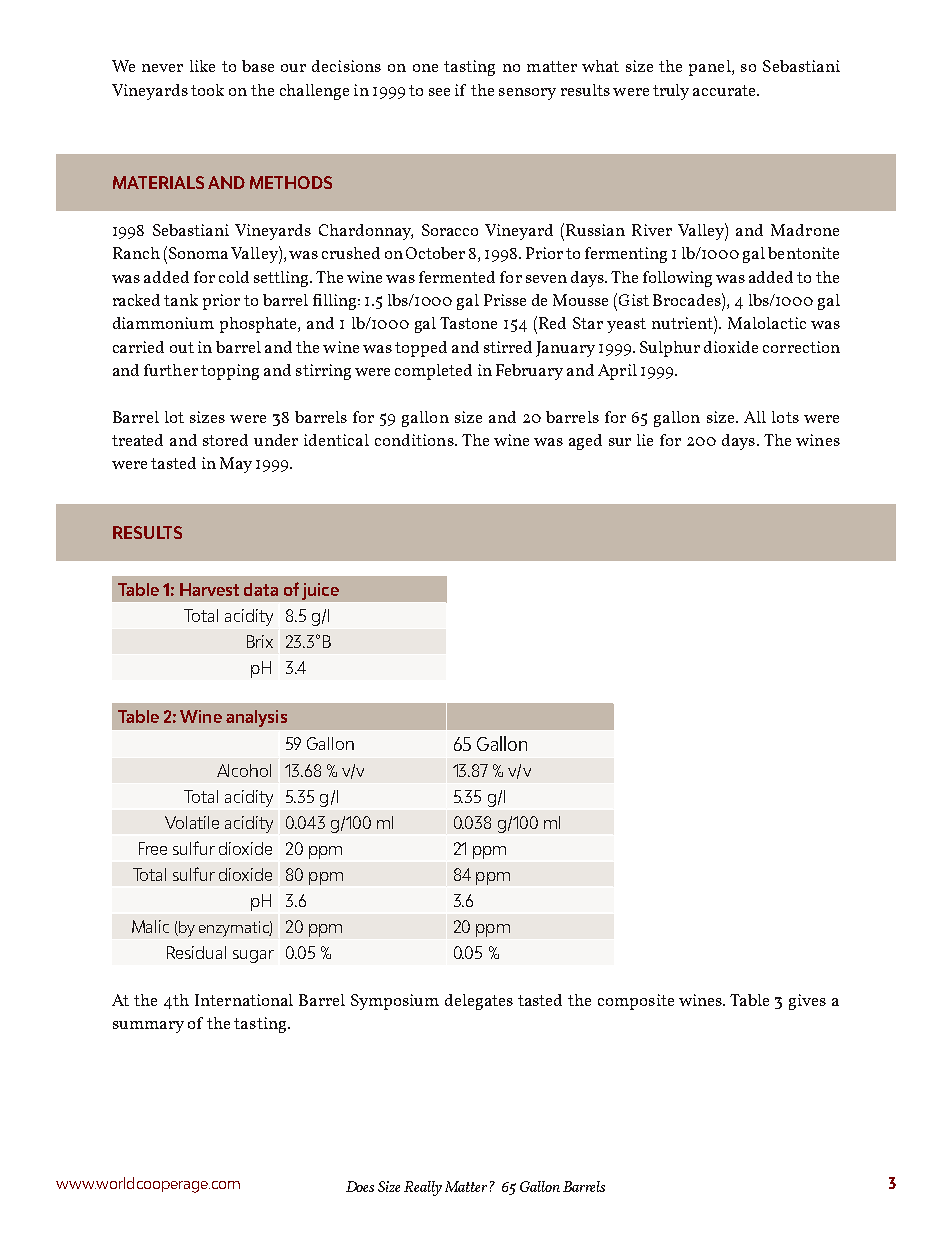 The width and height of the screenshot is (952, 1233). What do you see at coordinates (207, 90) in the screenshot?
I see `took` at bounding box center [207, 90].
